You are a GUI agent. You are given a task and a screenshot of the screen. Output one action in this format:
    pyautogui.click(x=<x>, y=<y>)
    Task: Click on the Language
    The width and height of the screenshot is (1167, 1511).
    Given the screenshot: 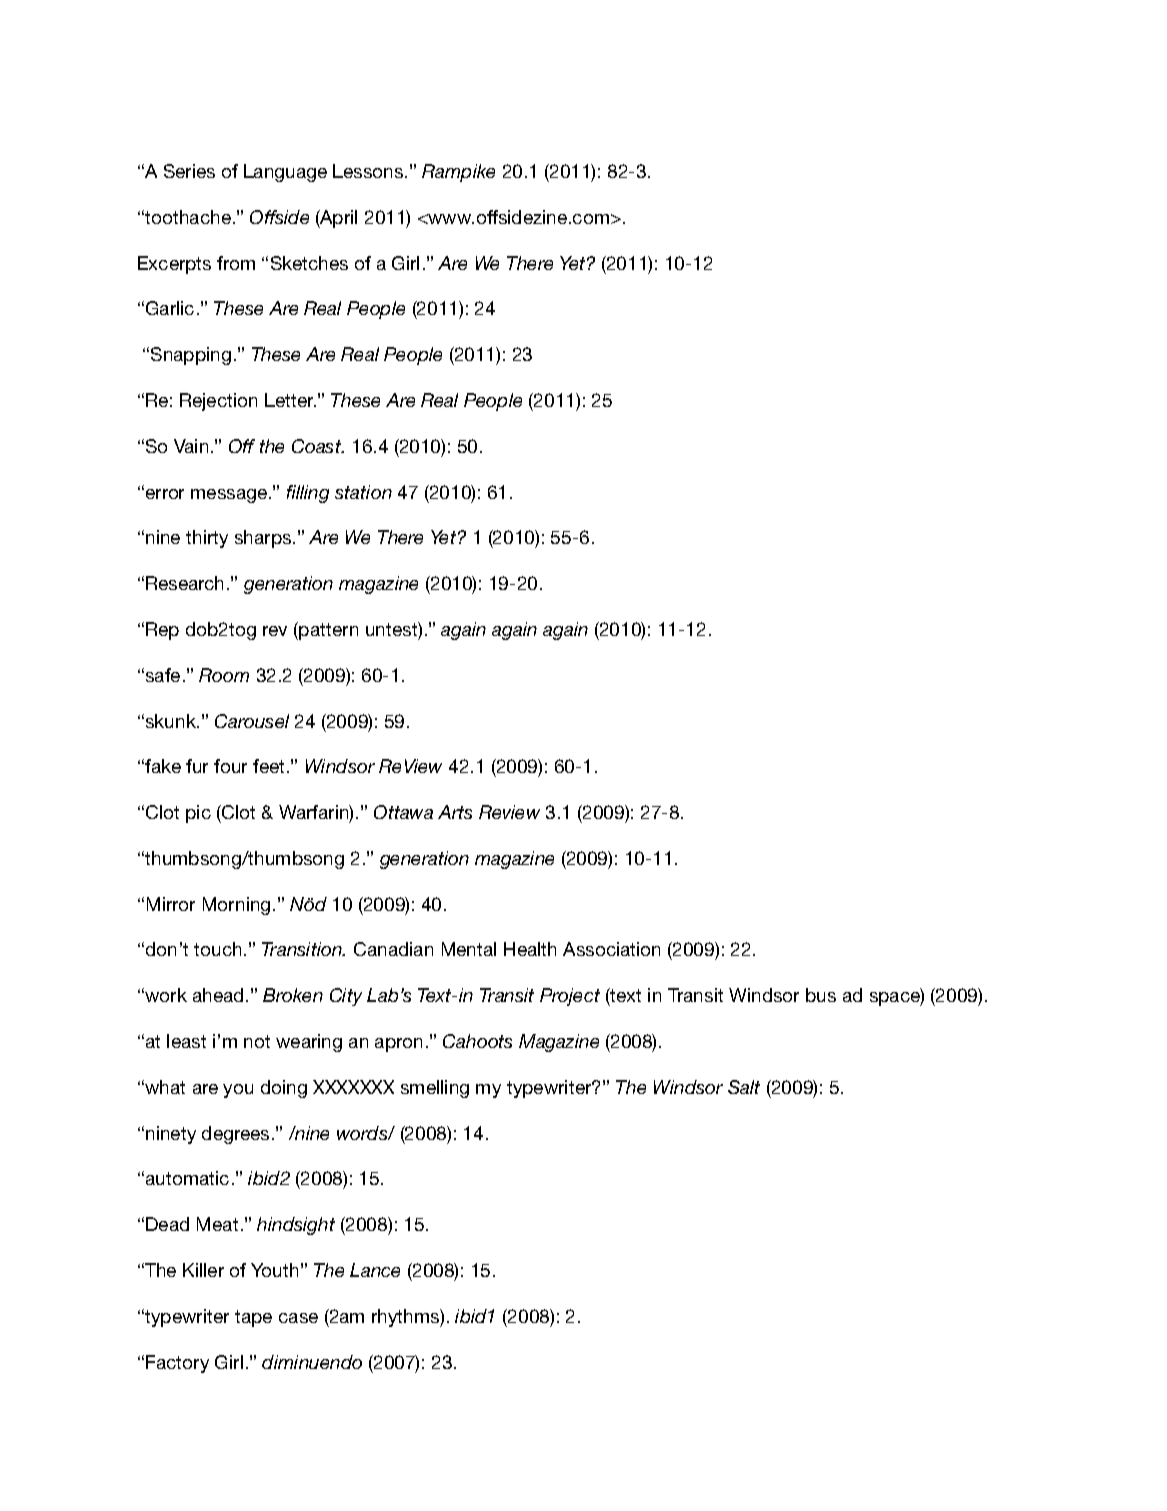 What is the action you would take?
    pyautogui.click(x=285, y=173)
